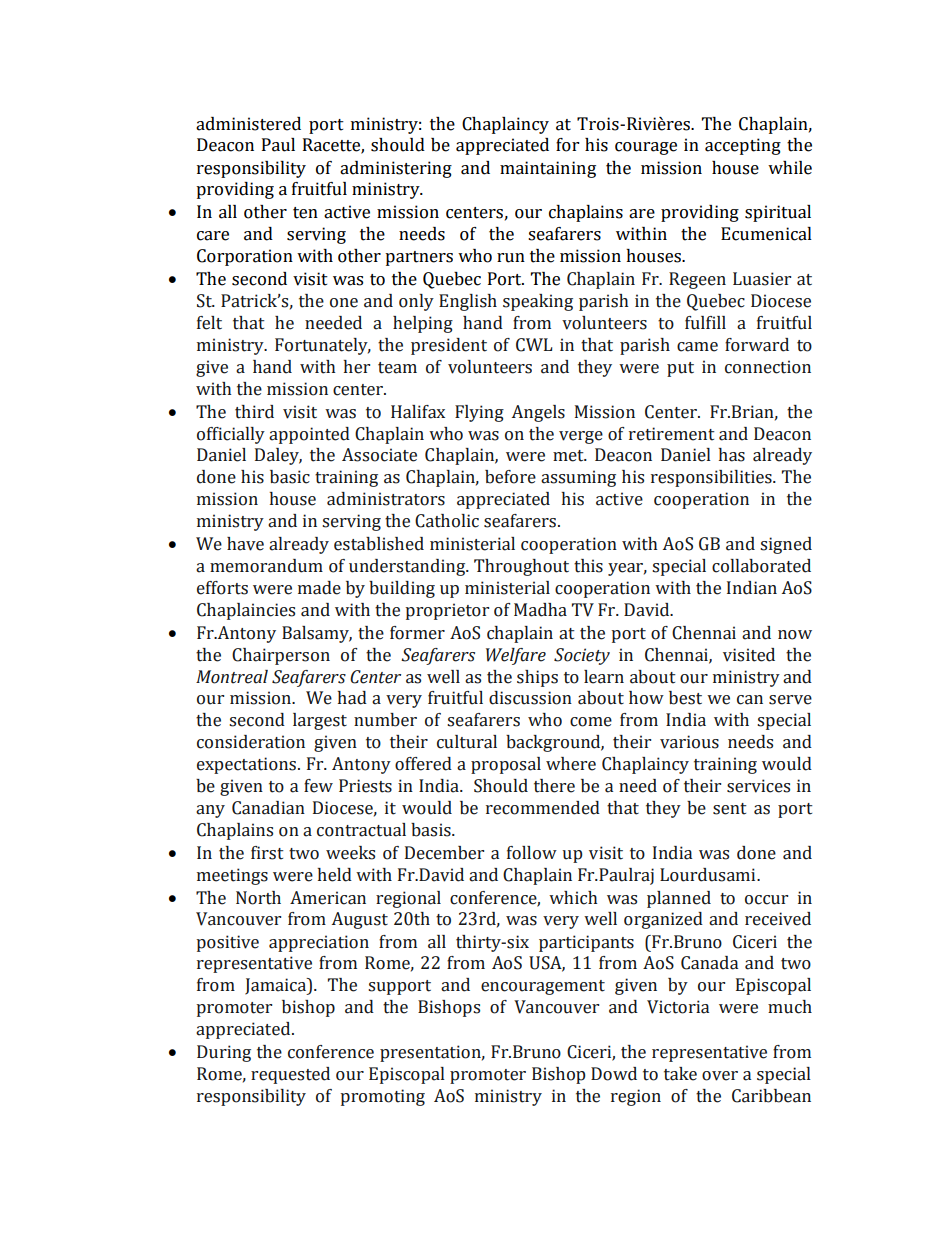  I want to click on maintaining, so click(548, 169).
